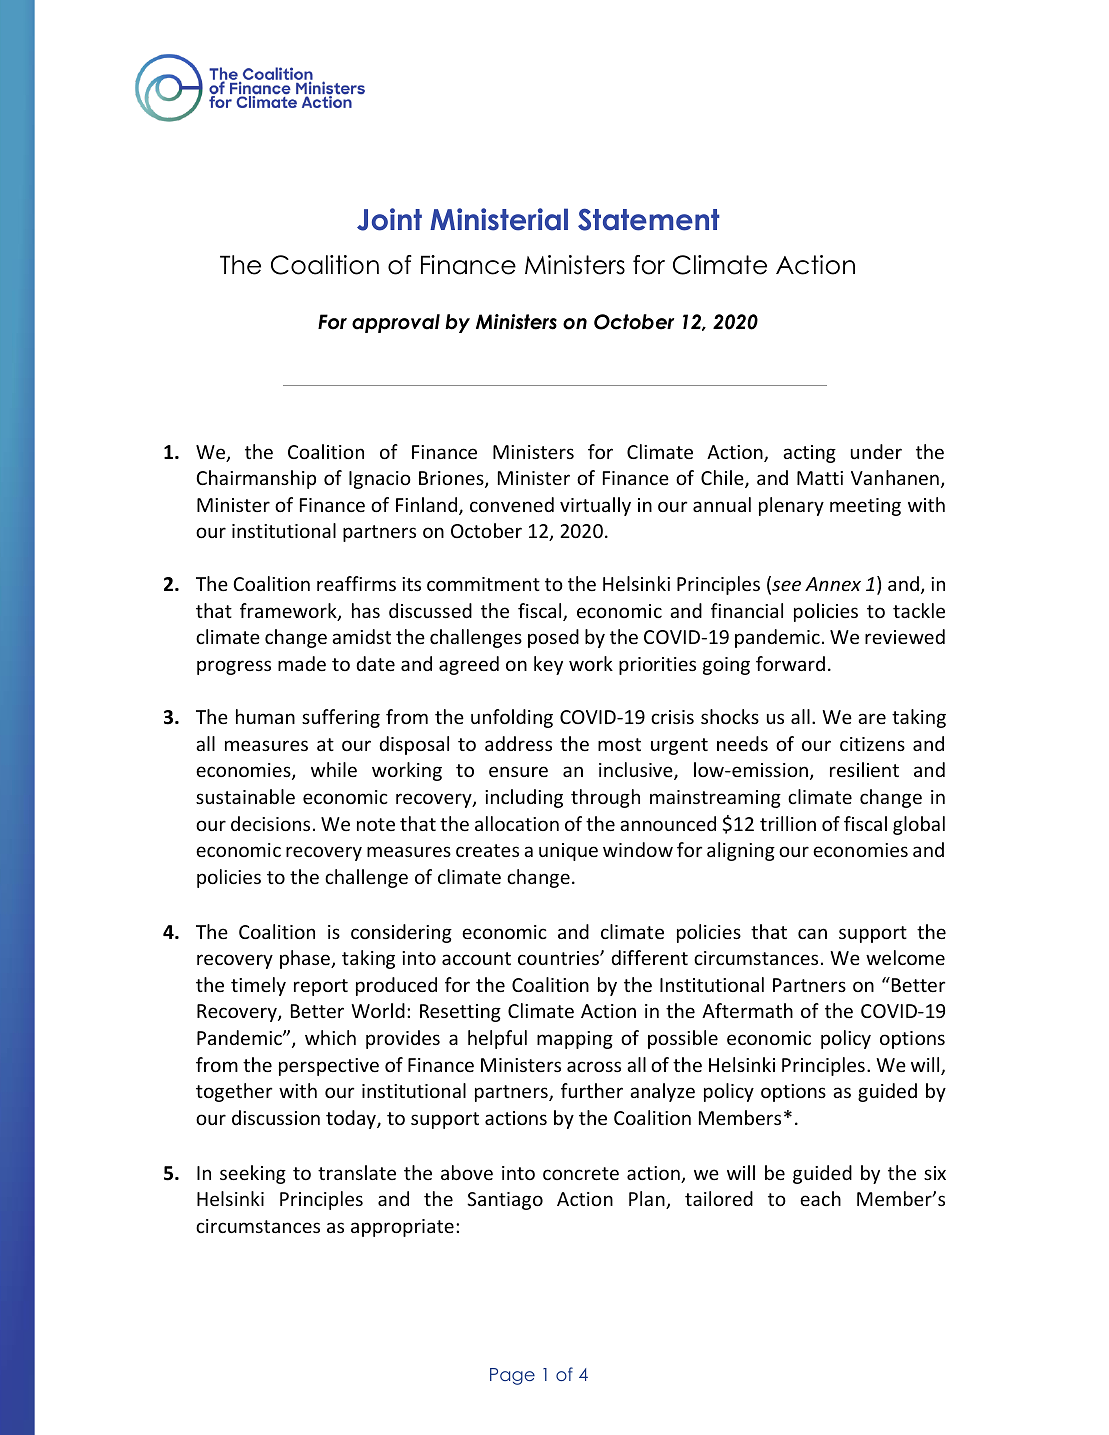 The image size is (1109, 1435). What do you see at coordinates (864, 769) in the screenshot?
I see `resilient` at bounding box center [864, 769].
